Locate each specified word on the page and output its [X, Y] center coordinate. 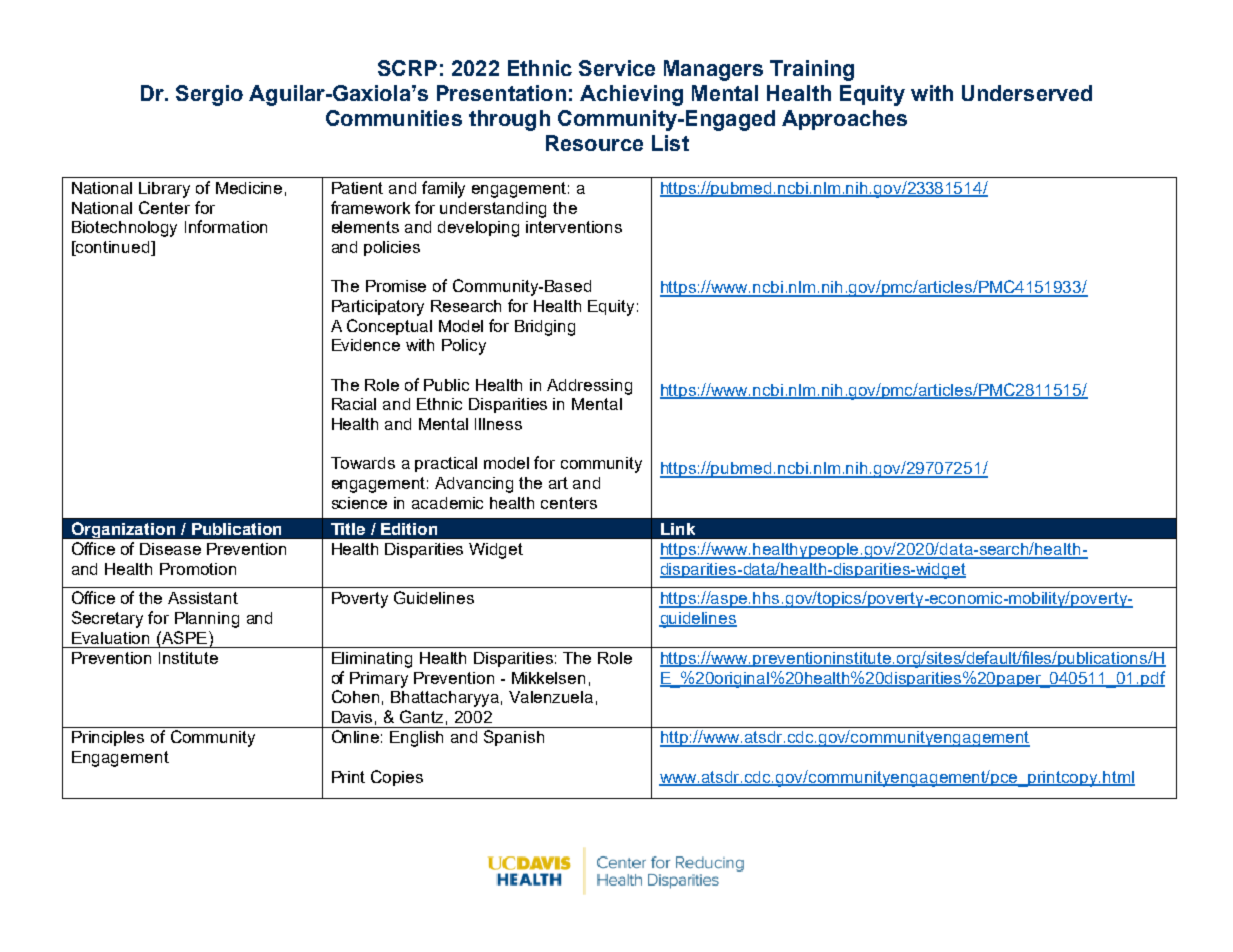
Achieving [631, 95]
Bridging [545, 328]
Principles [108, 738]
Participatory [378, 308]
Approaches [844, 120]
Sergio [209, 95]
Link [678, 529]
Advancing [474, 485]
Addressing [589, 387]
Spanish [514, 738]
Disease [170, 549]
